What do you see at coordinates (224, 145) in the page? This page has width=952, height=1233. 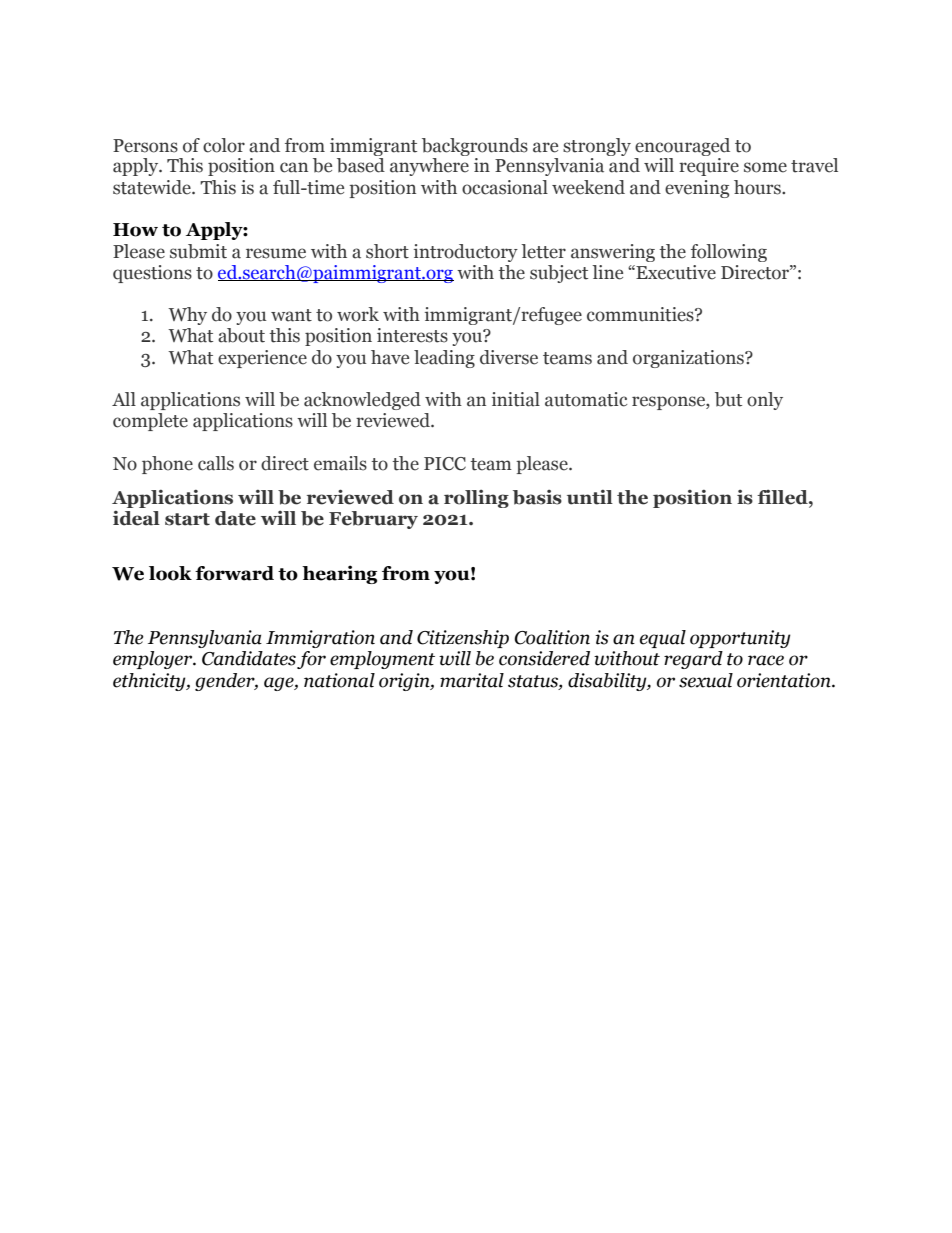 I see `color` at bounding box center [224, 145].
